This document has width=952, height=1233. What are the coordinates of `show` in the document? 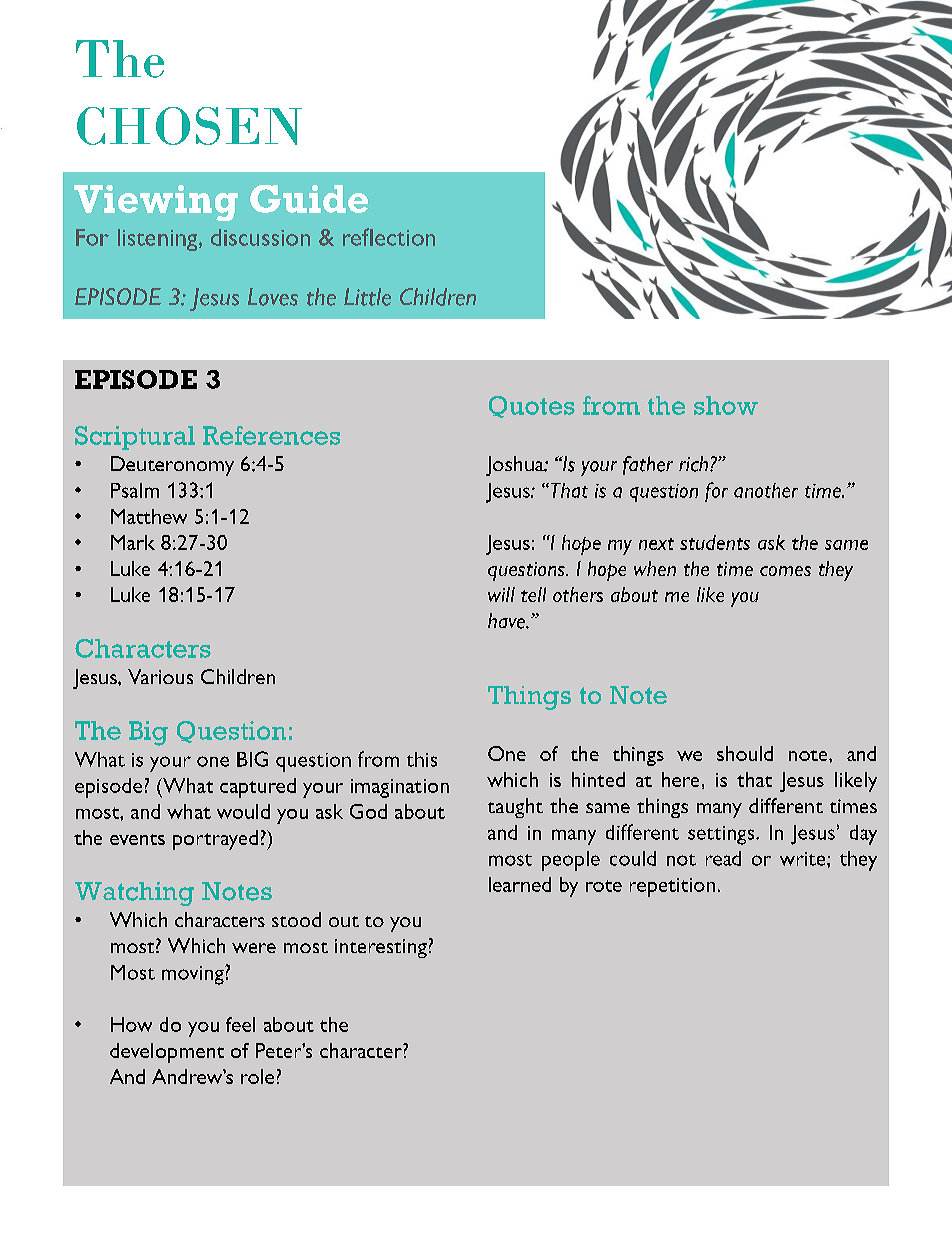 It's located at (726, 405).
